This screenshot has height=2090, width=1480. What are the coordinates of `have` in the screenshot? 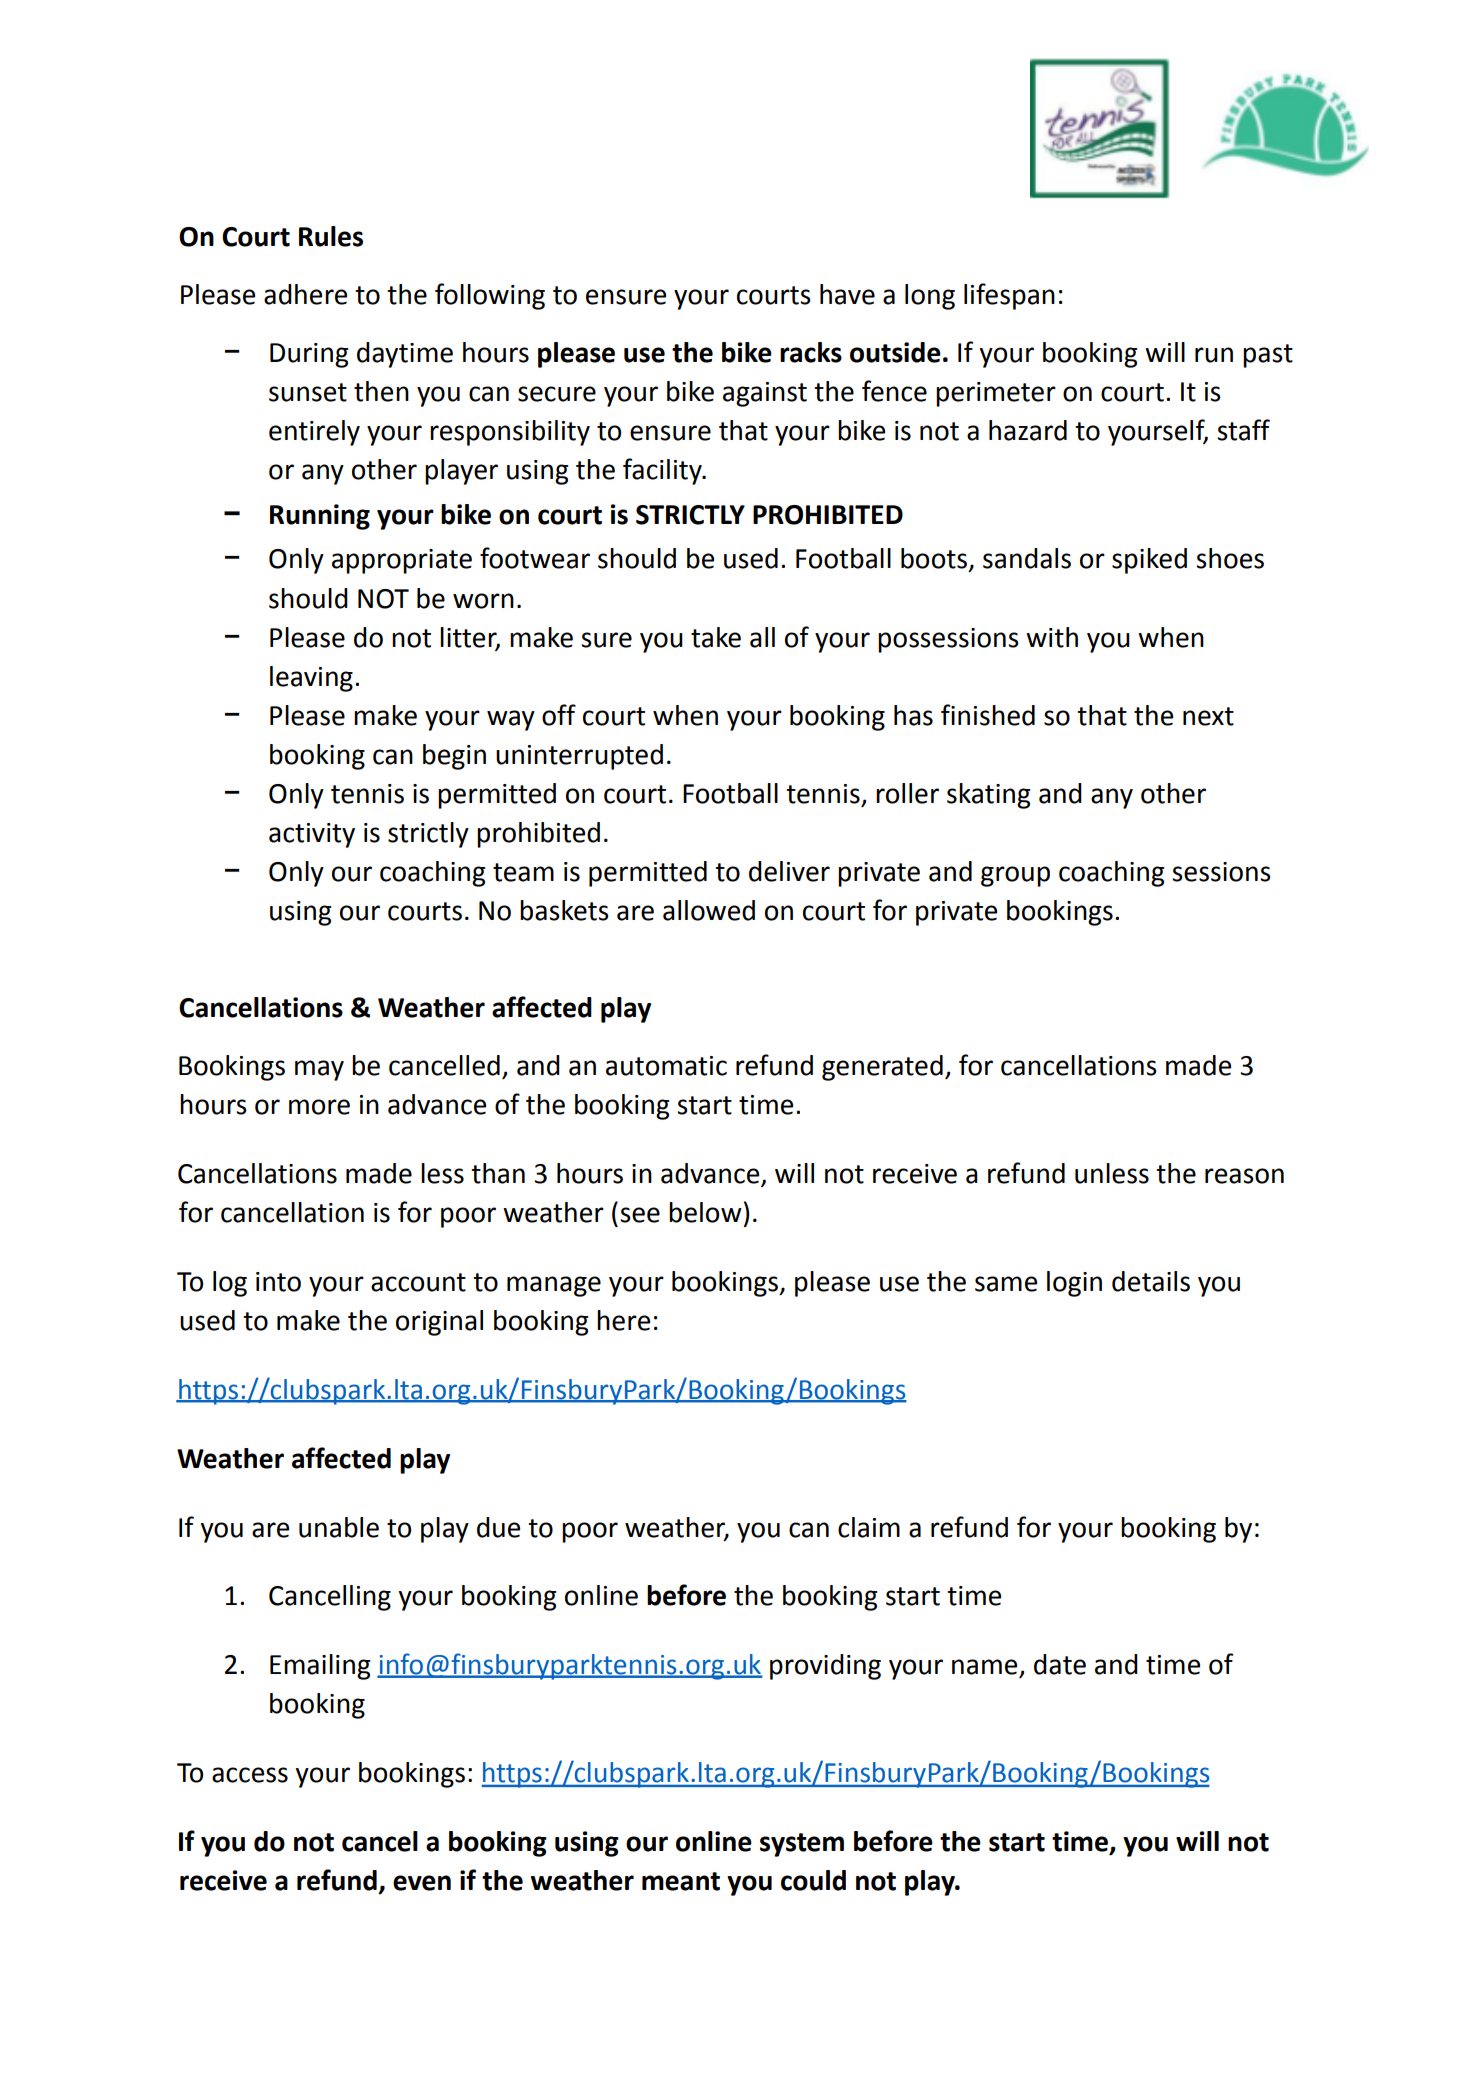 It's located at (847, 294).
